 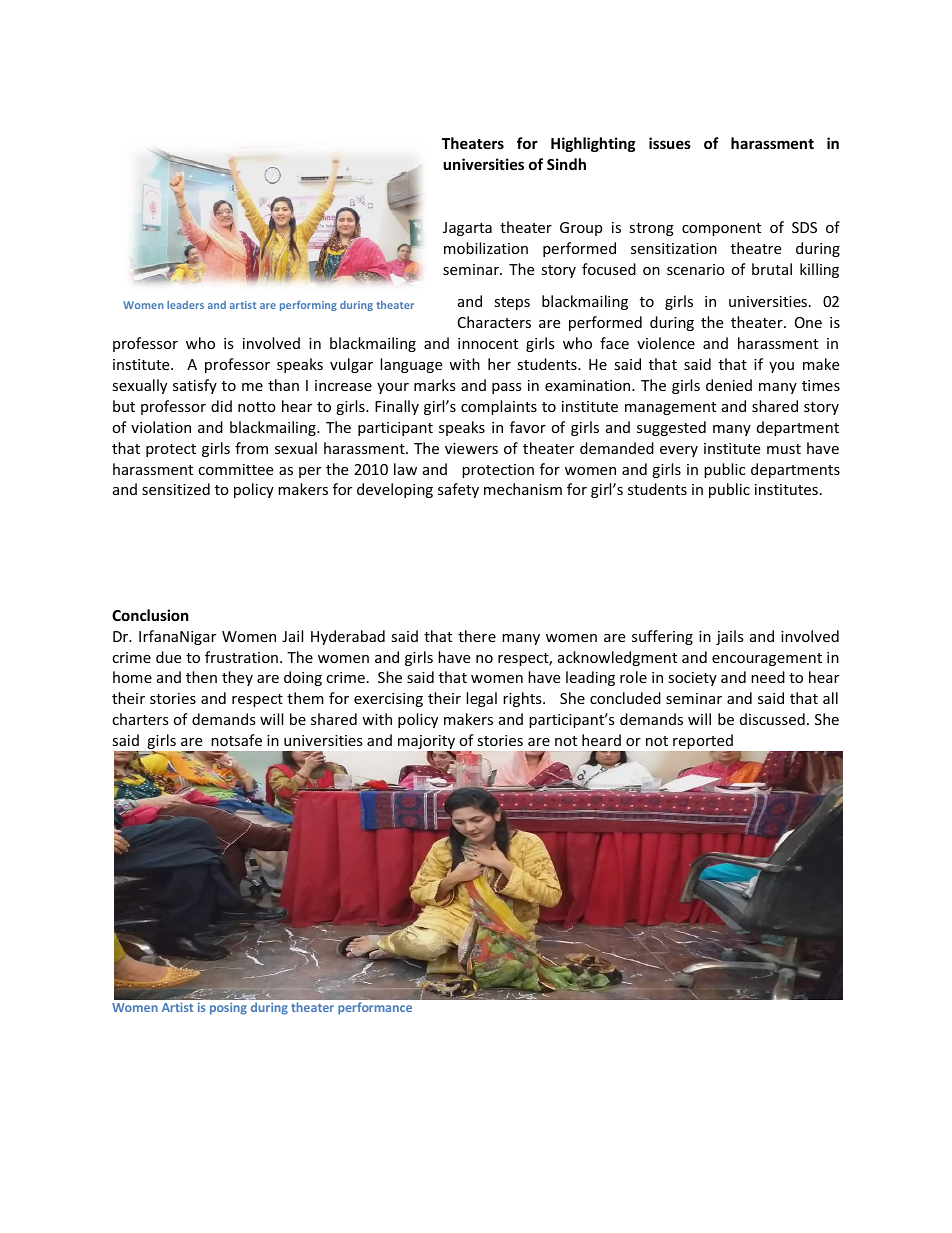 I want to click on suffering, so click(x=662, y=637).
